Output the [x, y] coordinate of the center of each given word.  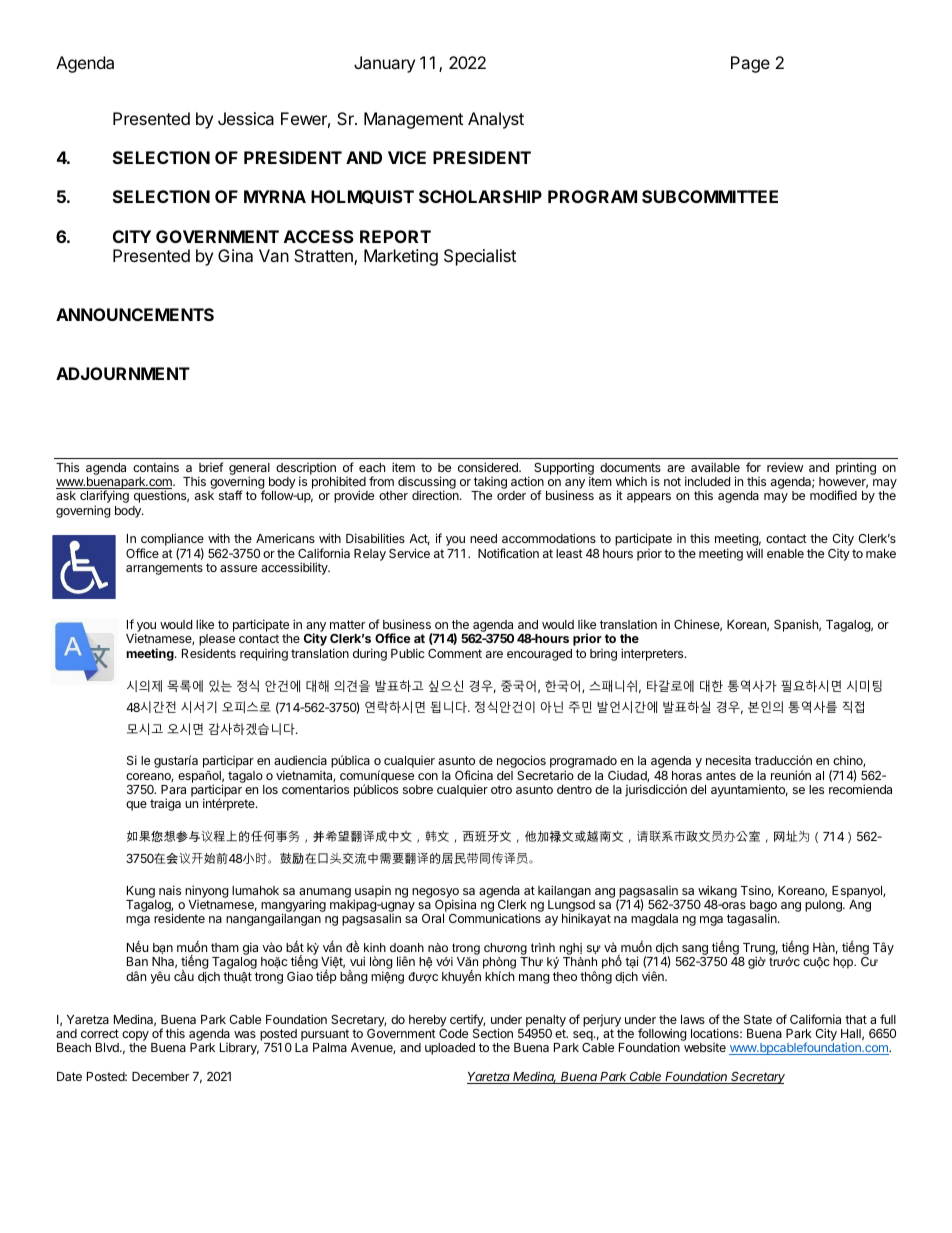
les [816, 789]
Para [173, 789]
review [785, 467]
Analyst [496, 120]
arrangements [164, 569]
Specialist [480, 257]
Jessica [246, 118]
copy [135, 1037]
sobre [418, 789]
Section [493, 1033]
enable [785, 553]
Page [750, 64]
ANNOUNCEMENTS [135, 314]
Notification [508, 553]
